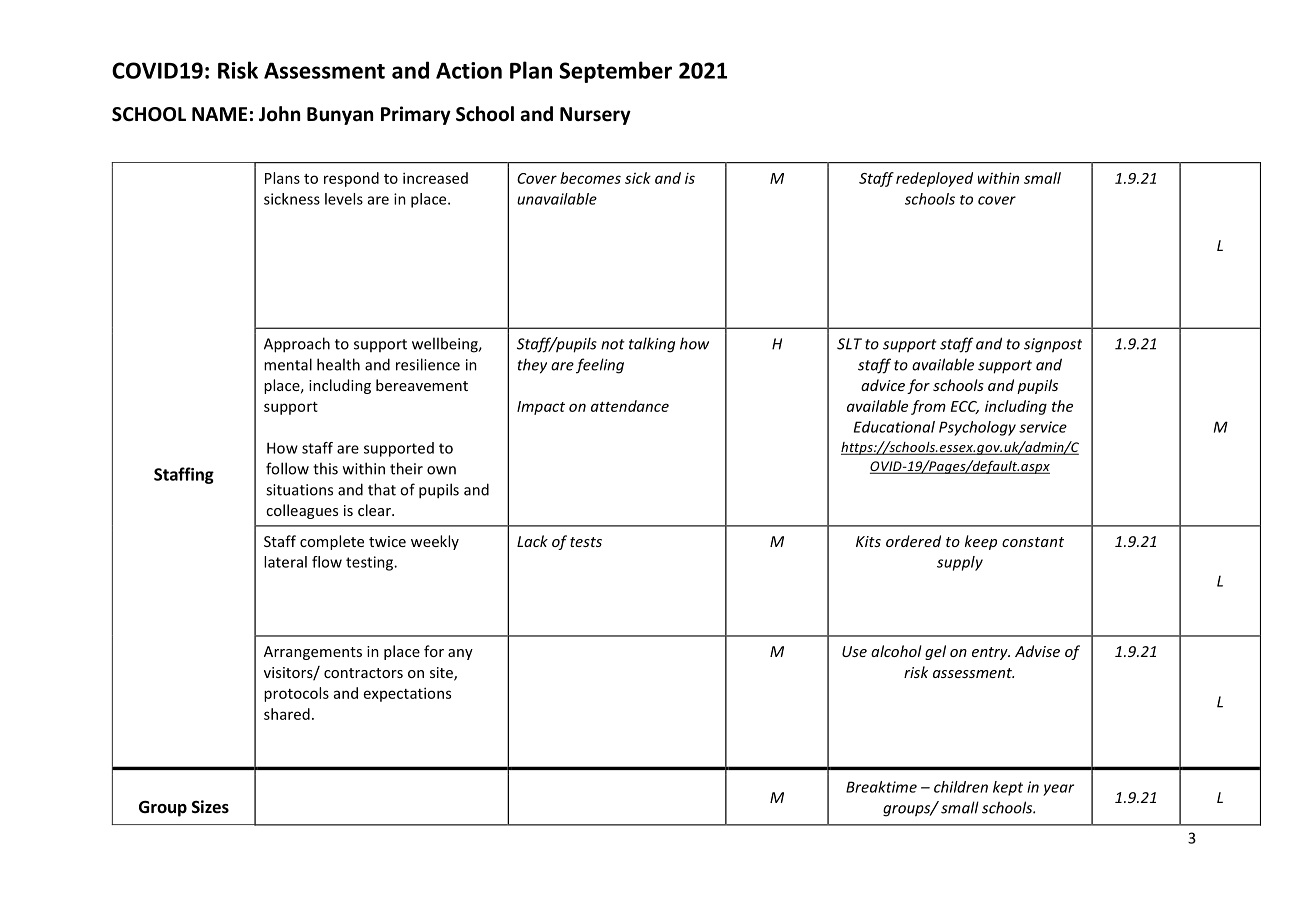  I want to click on redeployed, so click(934, 179).
